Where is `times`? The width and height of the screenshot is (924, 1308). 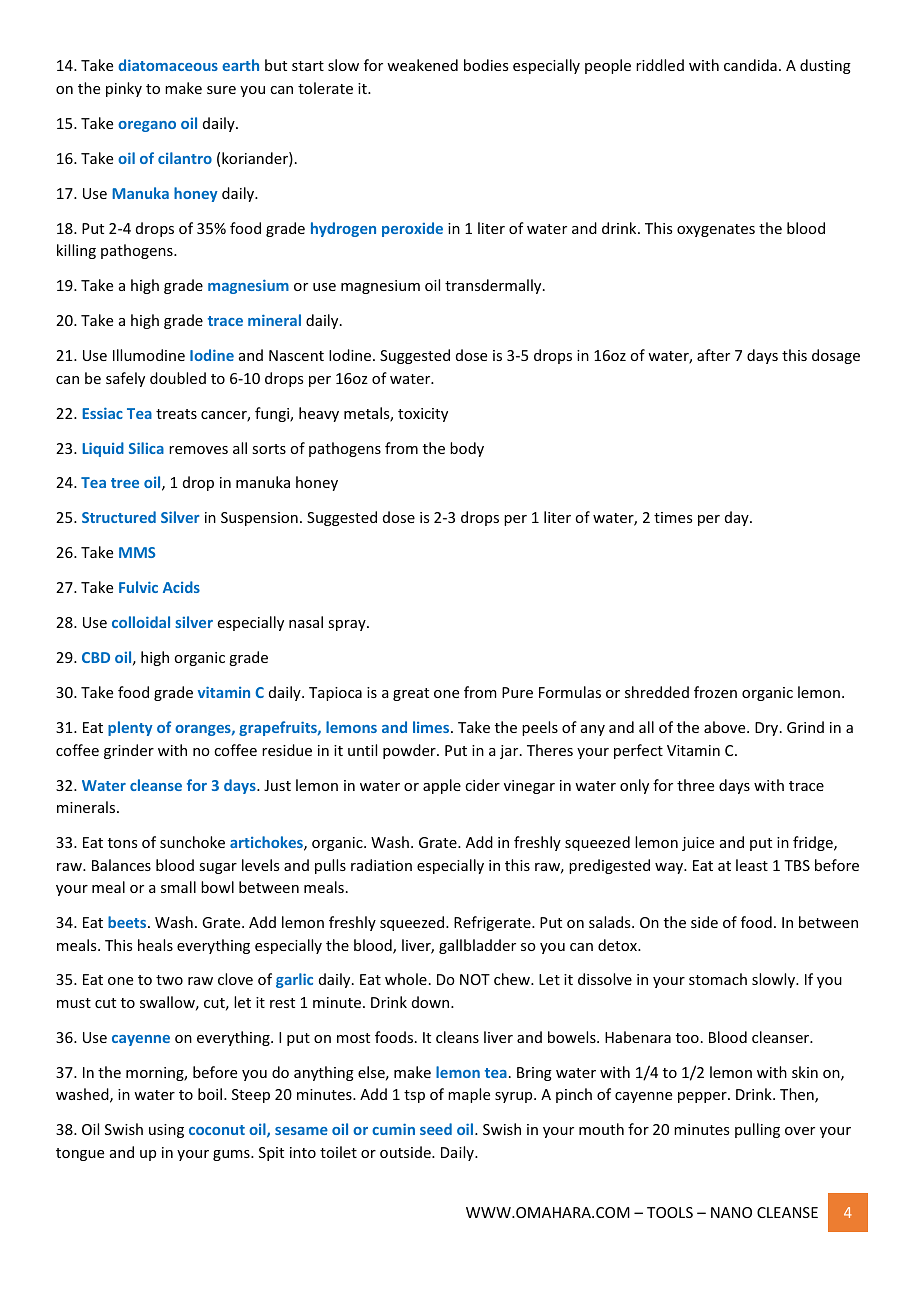
times is located at coordinates (673, 517).
